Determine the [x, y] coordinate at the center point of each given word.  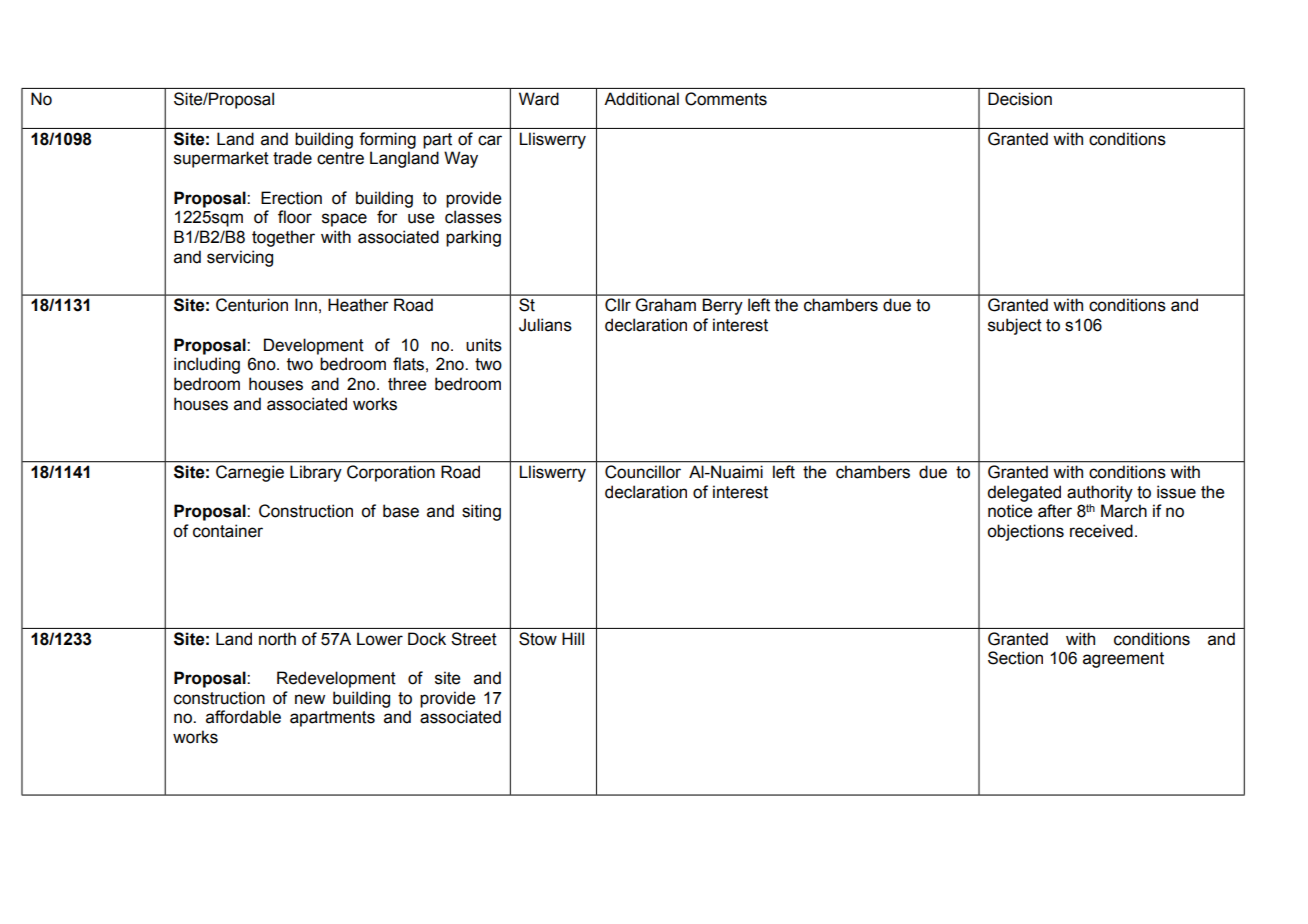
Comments [726, 99]
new [310, 699]
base [401, 511]
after [1055, 511]
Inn [306, 304]
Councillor [643, 471]
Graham [666, 305]
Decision [1020, 99]
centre [340, 158]
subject [1015, 326]
